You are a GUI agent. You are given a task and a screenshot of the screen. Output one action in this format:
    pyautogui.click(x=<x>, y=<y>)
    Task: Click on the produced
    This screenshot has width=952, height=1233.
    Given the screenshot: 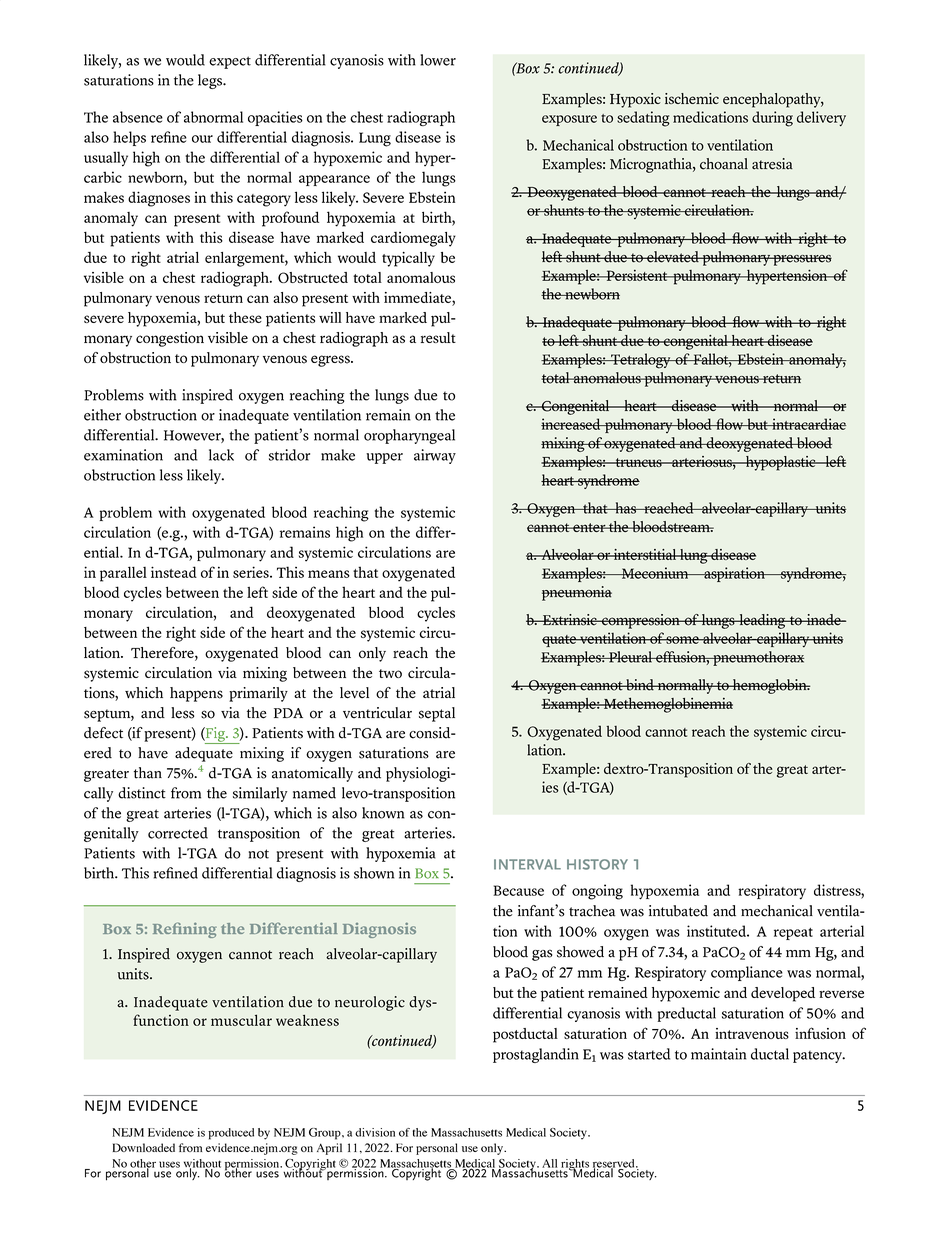 What is the action you would take?
    pyautogui.click(x=231, y=1134)
